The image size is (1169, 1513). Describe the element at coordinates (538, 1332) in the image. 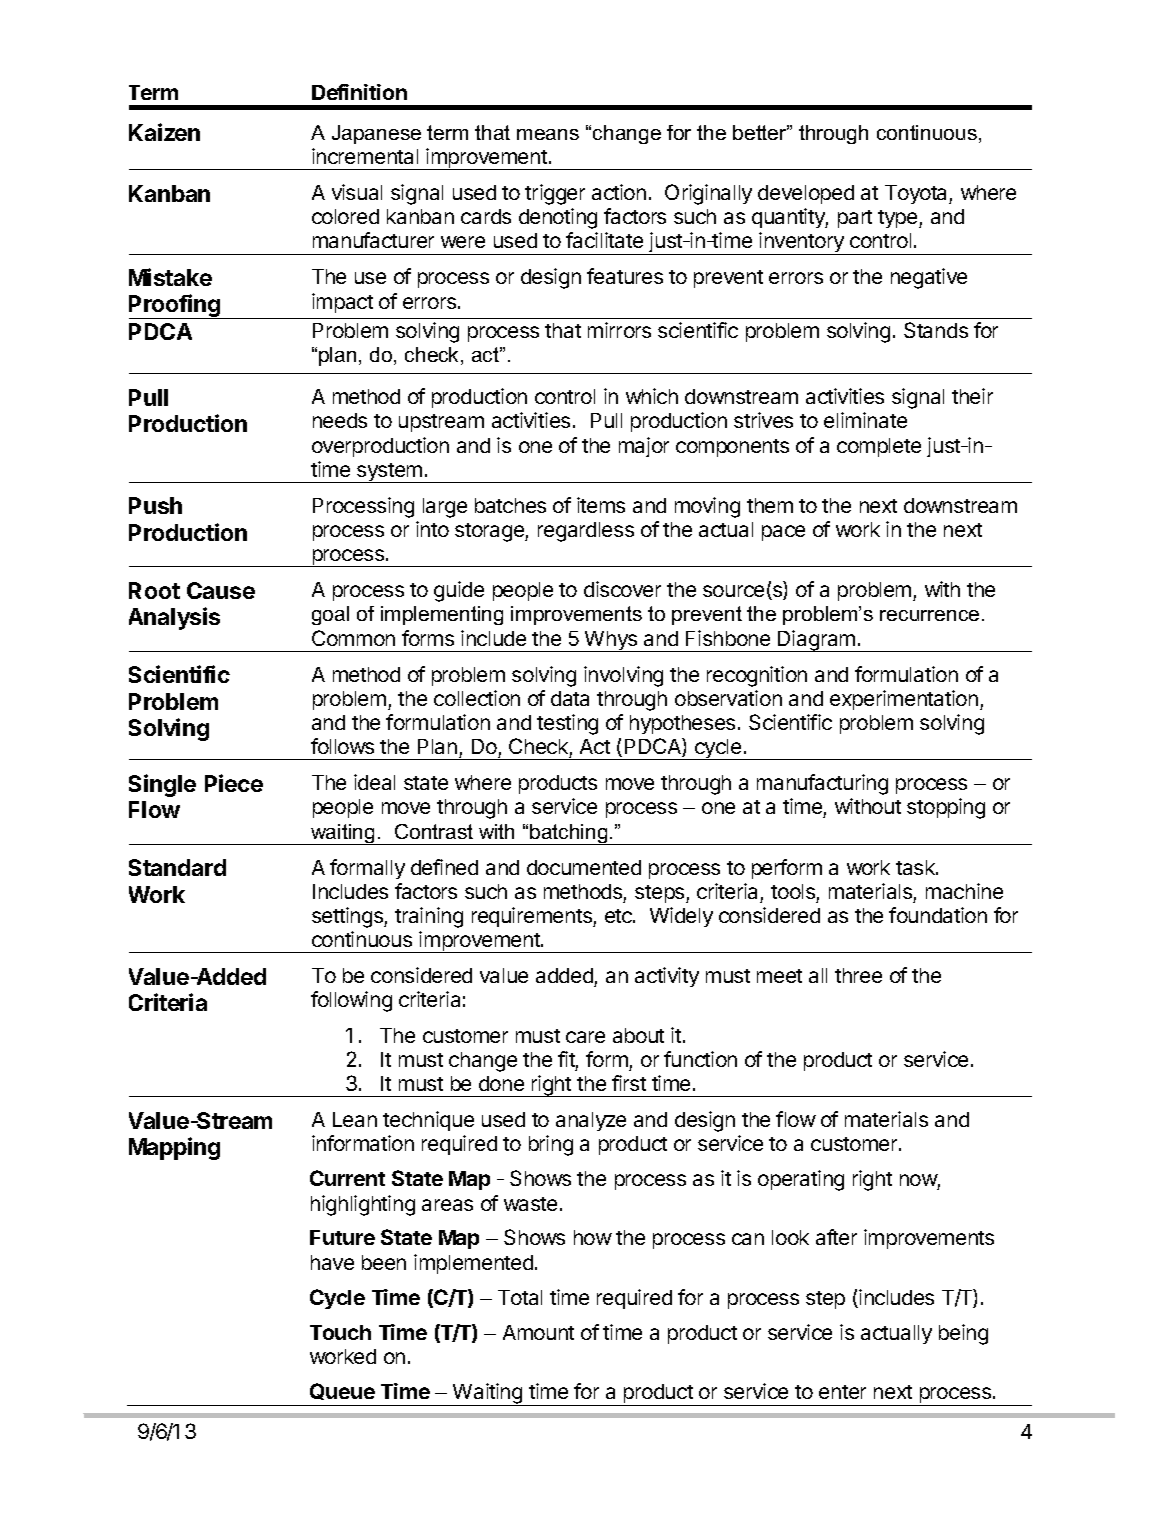

I see `Amount` at that location.
